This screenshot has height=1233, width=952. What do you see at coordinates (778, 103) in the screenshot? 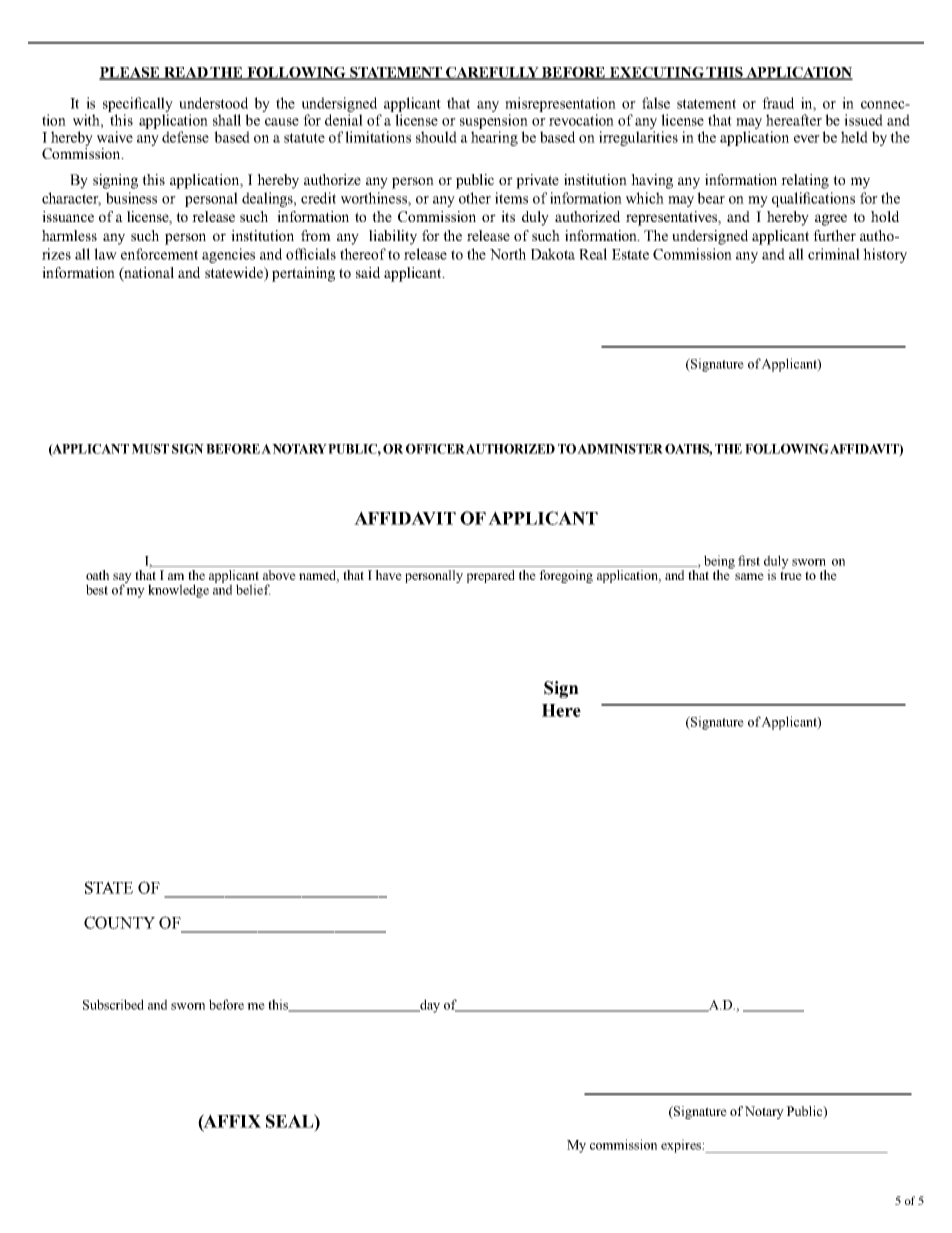
I see `fraud` at bounding box center [778, 103].
